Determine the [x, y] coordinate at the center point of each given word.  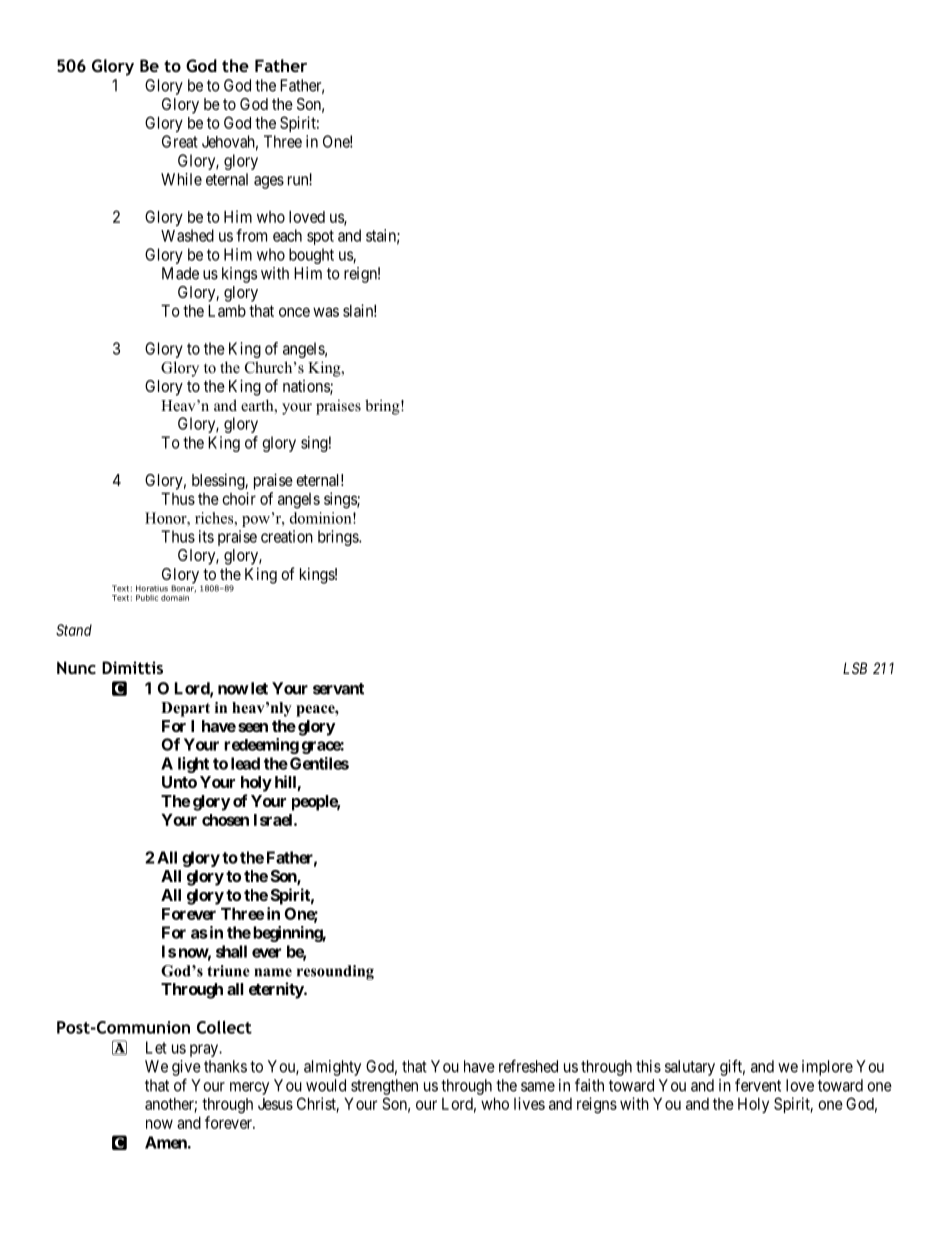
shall [231, 951]
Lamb [227, 310]
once [294, 312]
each [287, 235]
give [186, 1068]
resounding [335, 972]
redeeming [261, 746]
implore [827, 1068]
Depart [185, 709]
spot [320, 237]
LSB [855, 668]
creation [287, 536]
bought [311, 256]
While [181, 179]
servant [338, 689]
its [206, 536]
